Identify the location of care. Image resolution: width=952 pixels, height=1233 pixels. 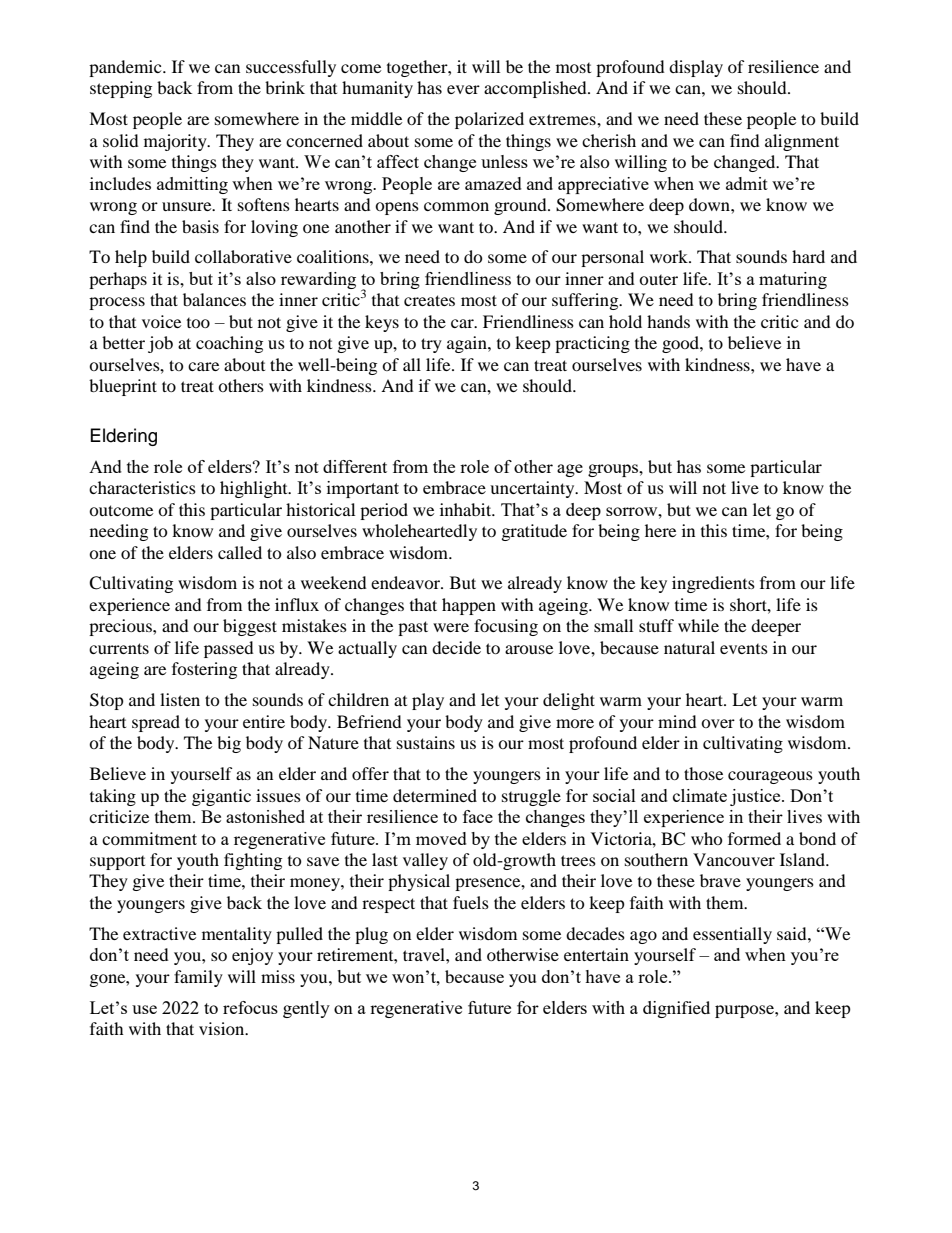
(203, 366).
